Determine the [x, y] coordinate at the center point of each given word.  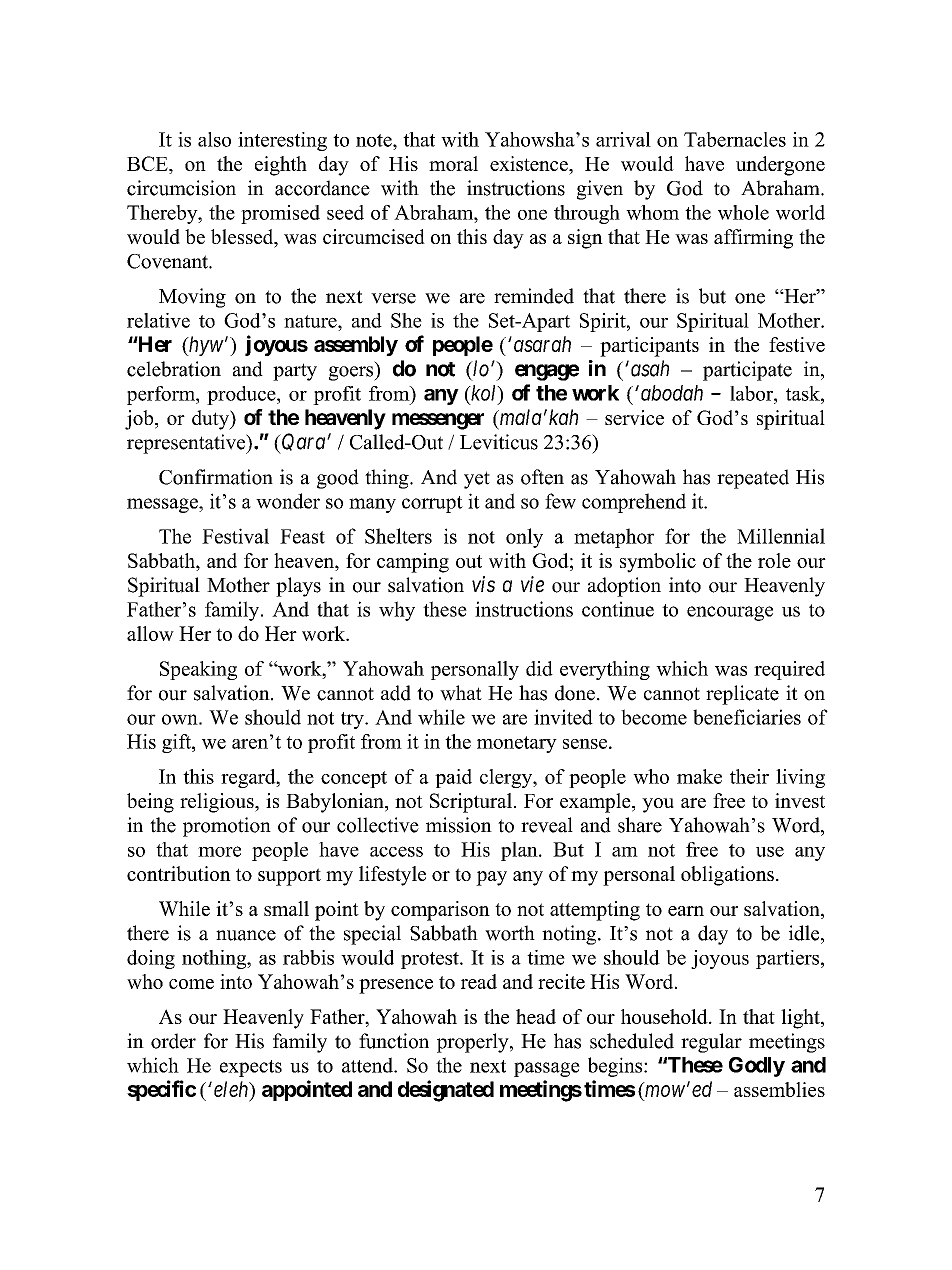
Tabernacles [735, 139]
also [214, 139]
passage [547, 1069]
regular [711, 1043]
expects [251, 1068]
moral [453, 163]
